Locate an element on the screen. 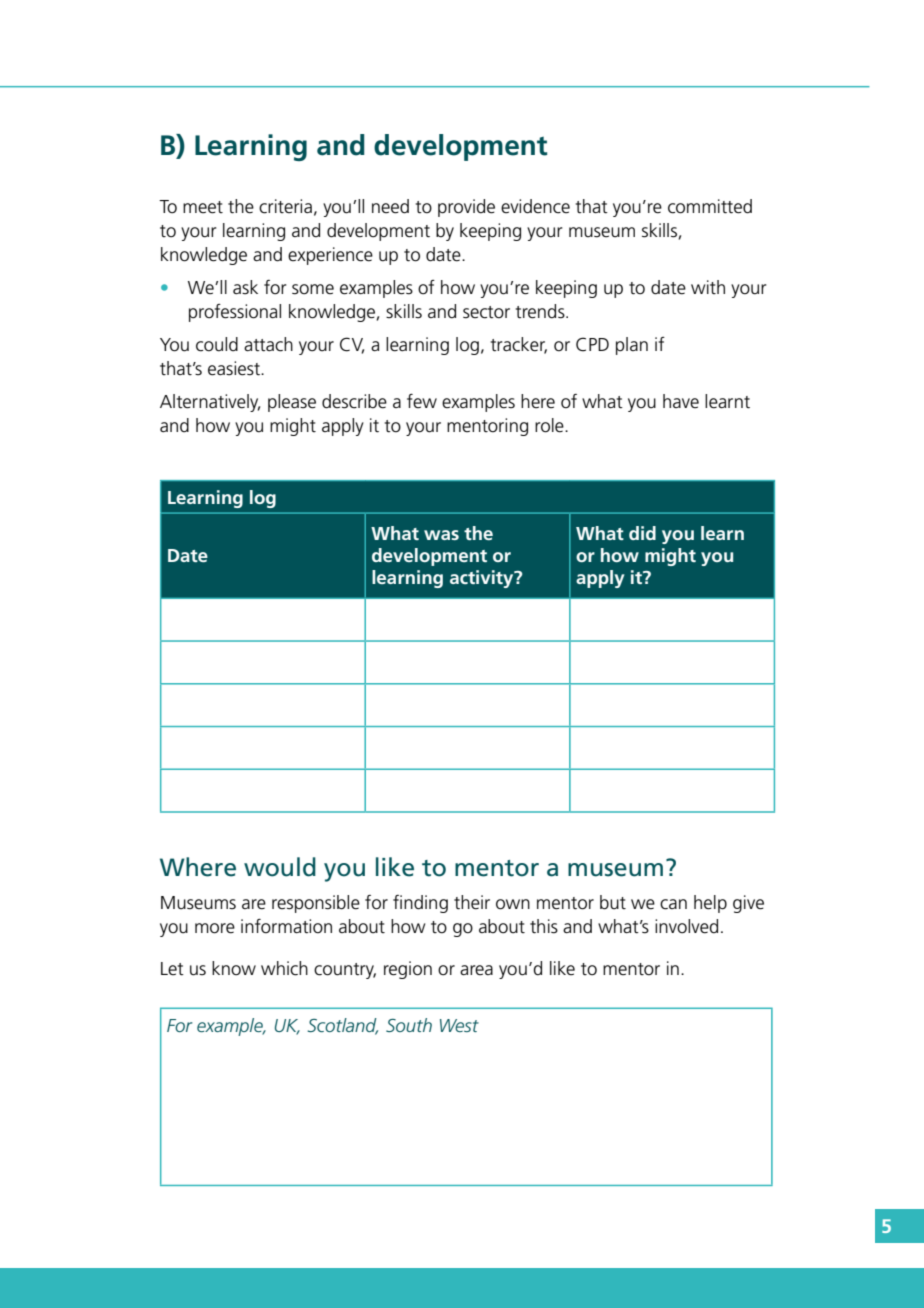 The height and width of the screenshot is (1308, 924). provide is located at coordinates (466, 208).
